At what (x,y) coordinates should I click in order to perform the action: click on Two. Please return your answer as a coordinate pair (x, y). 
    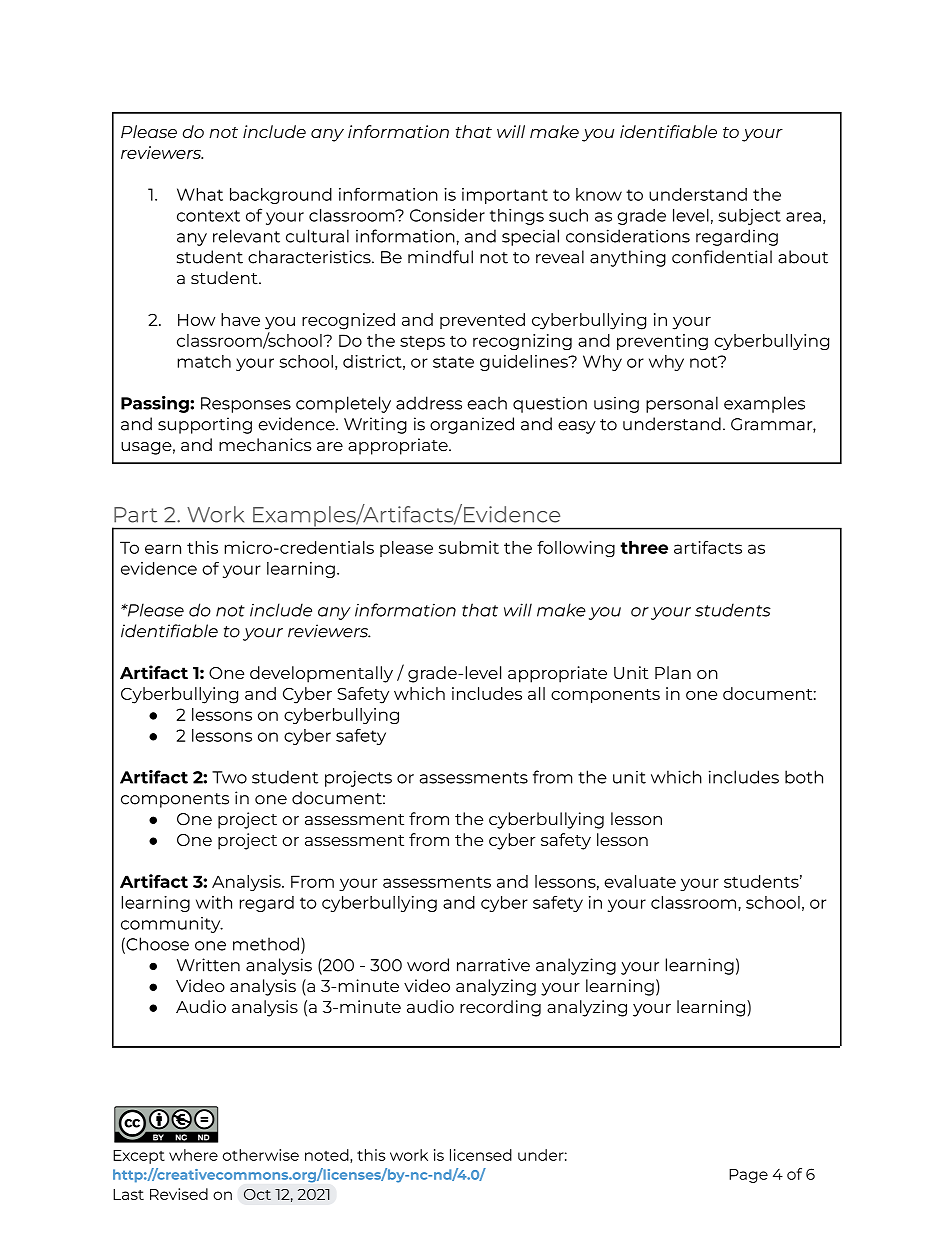
    Looking at the image, I should click on (229, 777).
